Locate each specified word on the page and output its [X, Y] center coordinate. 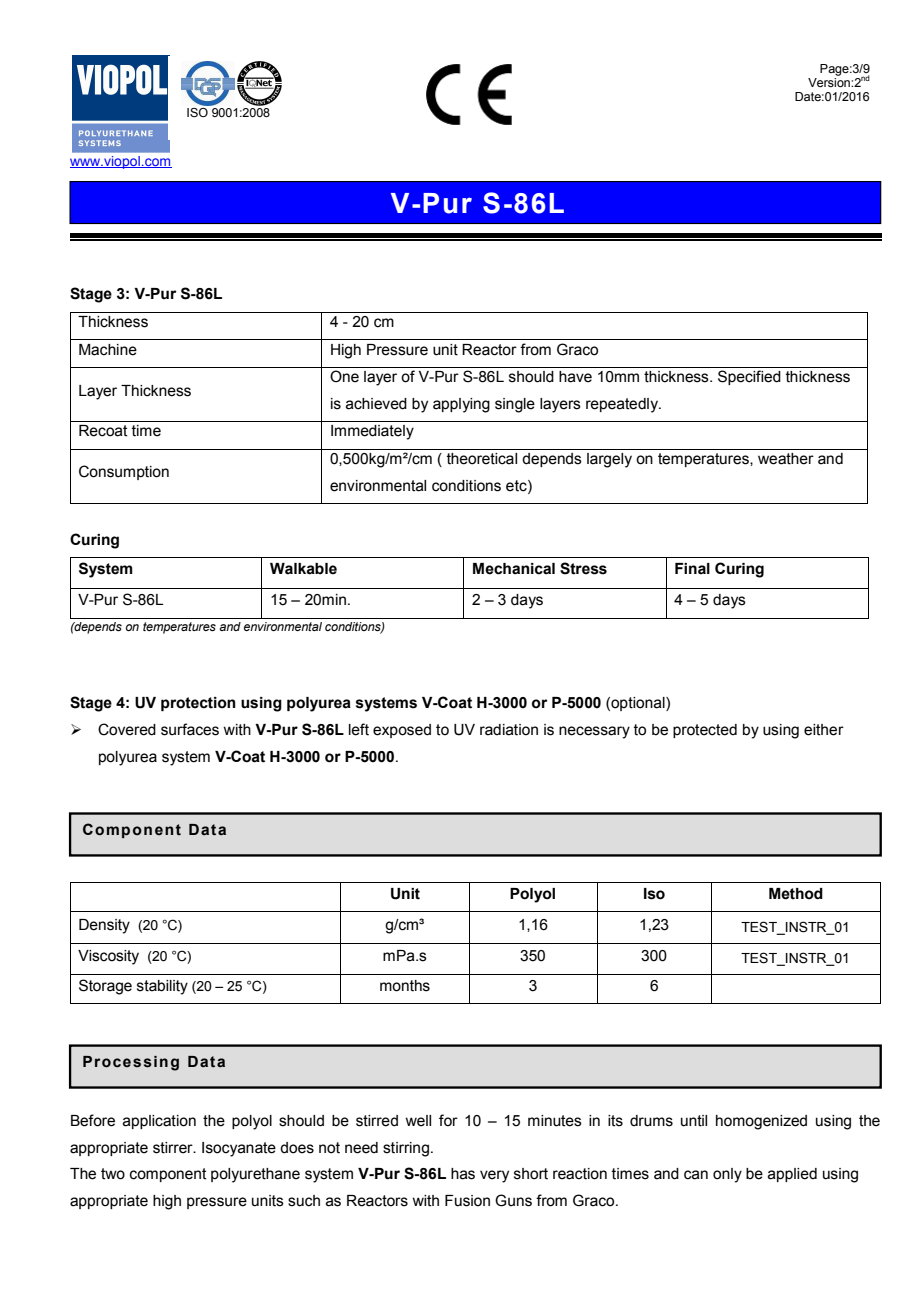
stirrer [174, 1148]
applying [461, 405]
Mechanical [514, 569]
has [463, 1174]
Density [104, 926]
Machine [108, 350]
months [405, 986]
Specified [749, 377]
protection [198, 704]
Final [692, 569]
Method [796, 894]
